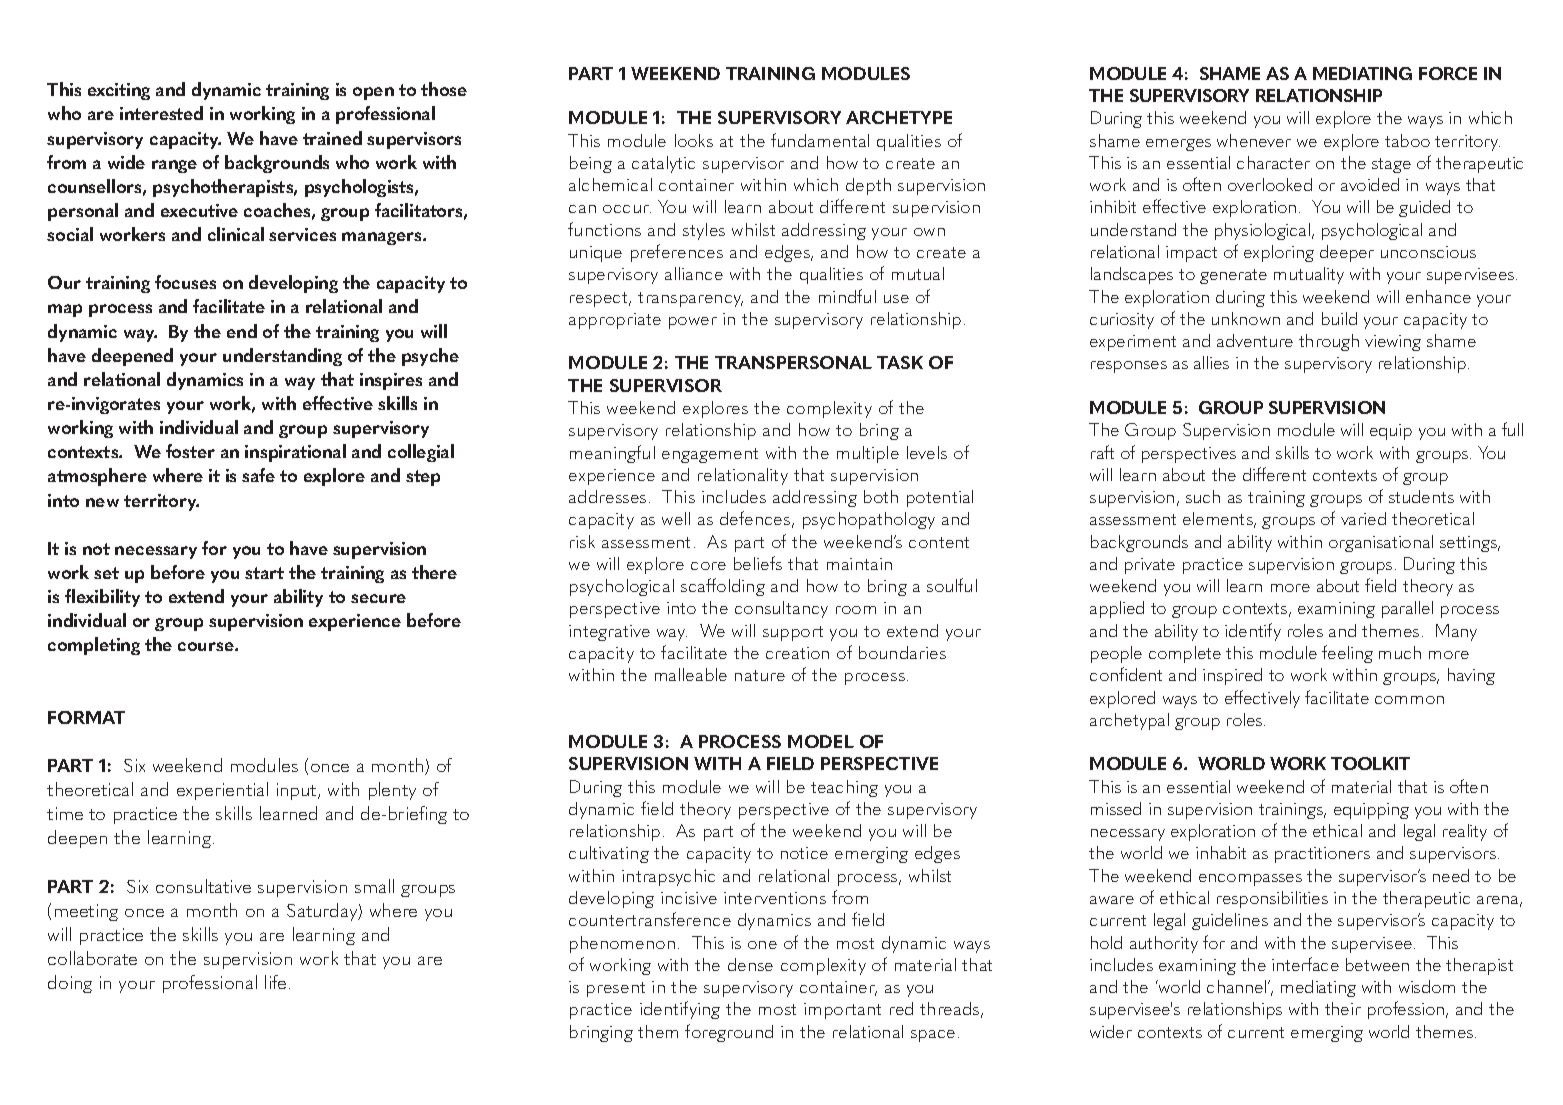  Describe the element at coordinates (820, 140) in the screenshot. I see `fundamental` at that location.
